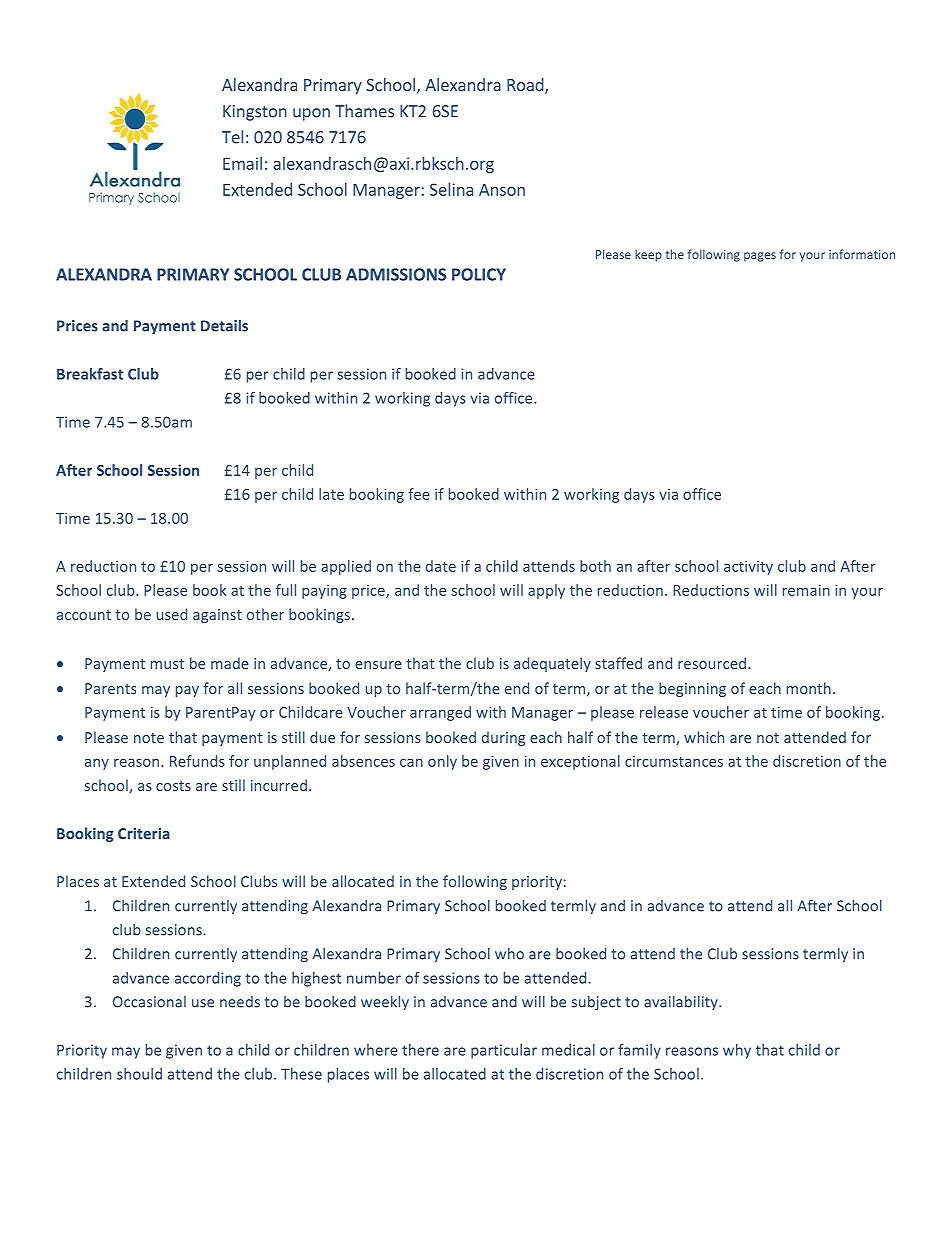 The width and height of the screenshot is (952, 1233). Describe the element at coordinates (760, 257) in the screenshot. I see `pages` at that location.
